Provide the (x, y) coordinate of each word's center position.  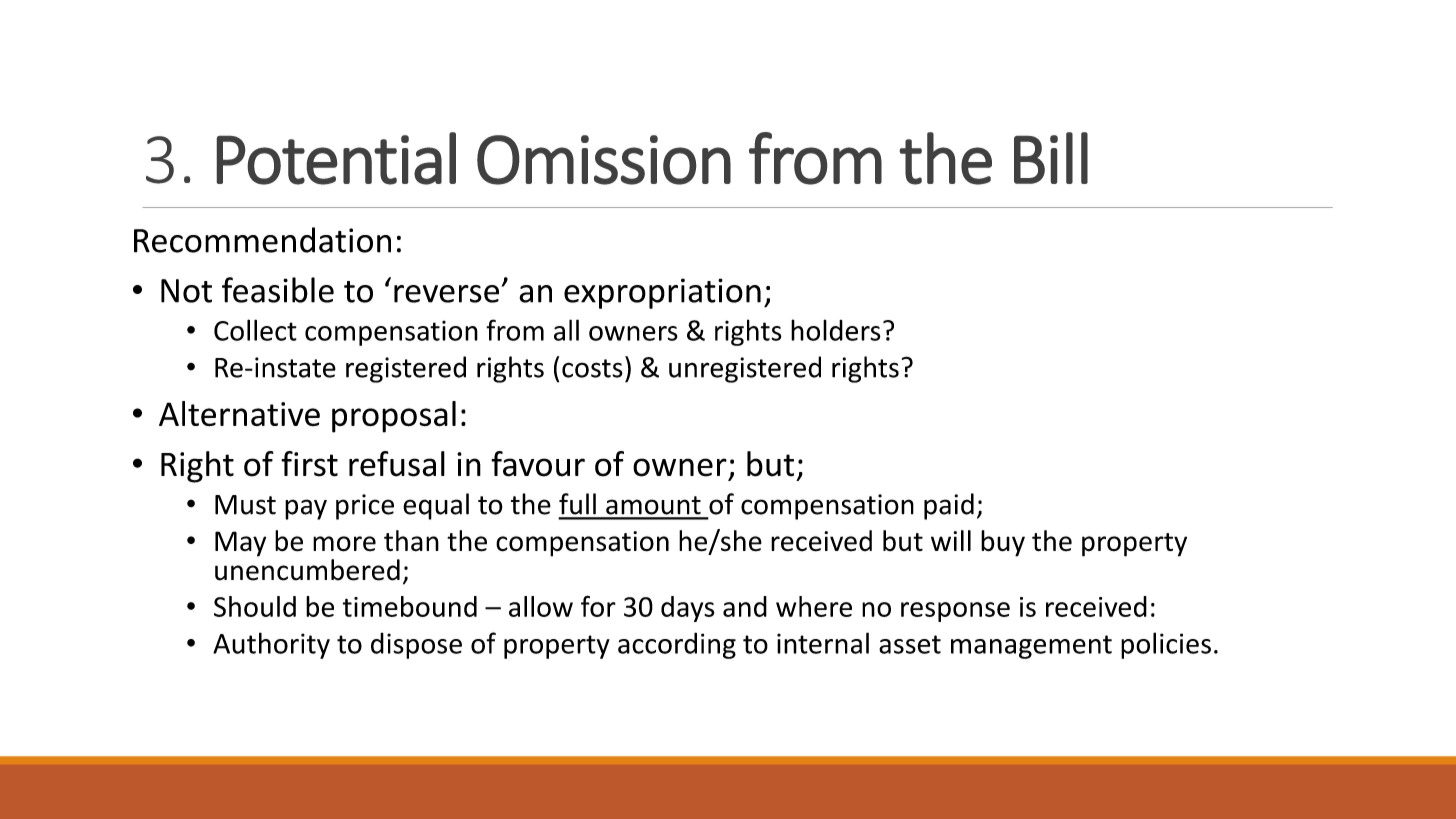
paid (949, 506)
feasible (278, 290)
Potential (336, 158)
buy (1003, 543)
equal (436, 506)
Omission (604, 160)
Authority (271, 645)
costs (592, 368)
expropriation (662, 293)
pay (306, 509)
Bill (1051, 158)
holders (836, 330)
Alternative (239, 414)
